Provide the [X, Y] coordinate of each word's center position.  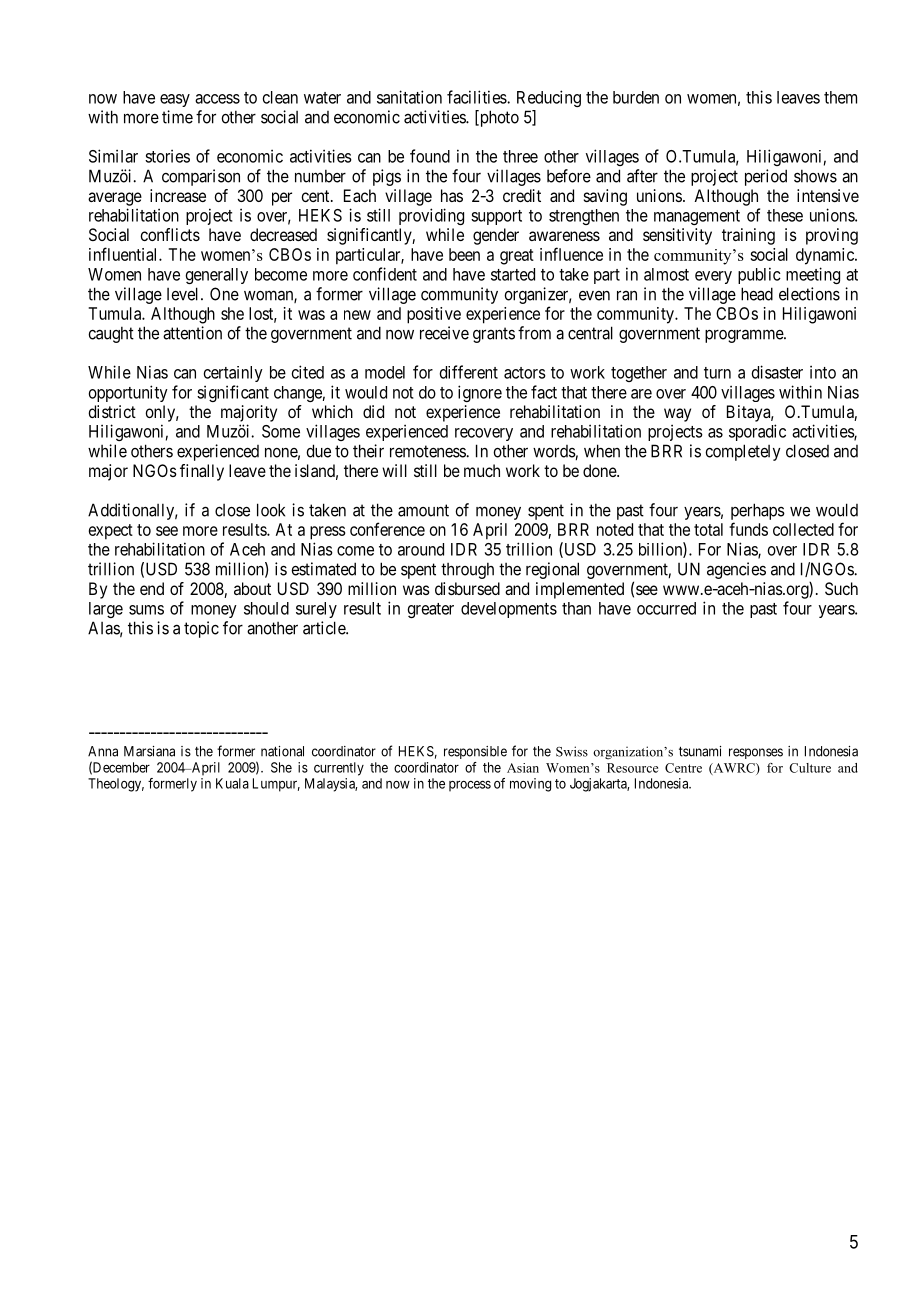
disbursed [467, 588]
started [513, 274]
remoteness [428, 451]
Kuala [232, 783]
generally [216, 276]
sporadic [757, 432]
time [177, 117]
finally [202, 472]
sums [146, 610]
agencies [736, 570]
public [759, 275]
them [840, 97]
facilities [477, 97]
